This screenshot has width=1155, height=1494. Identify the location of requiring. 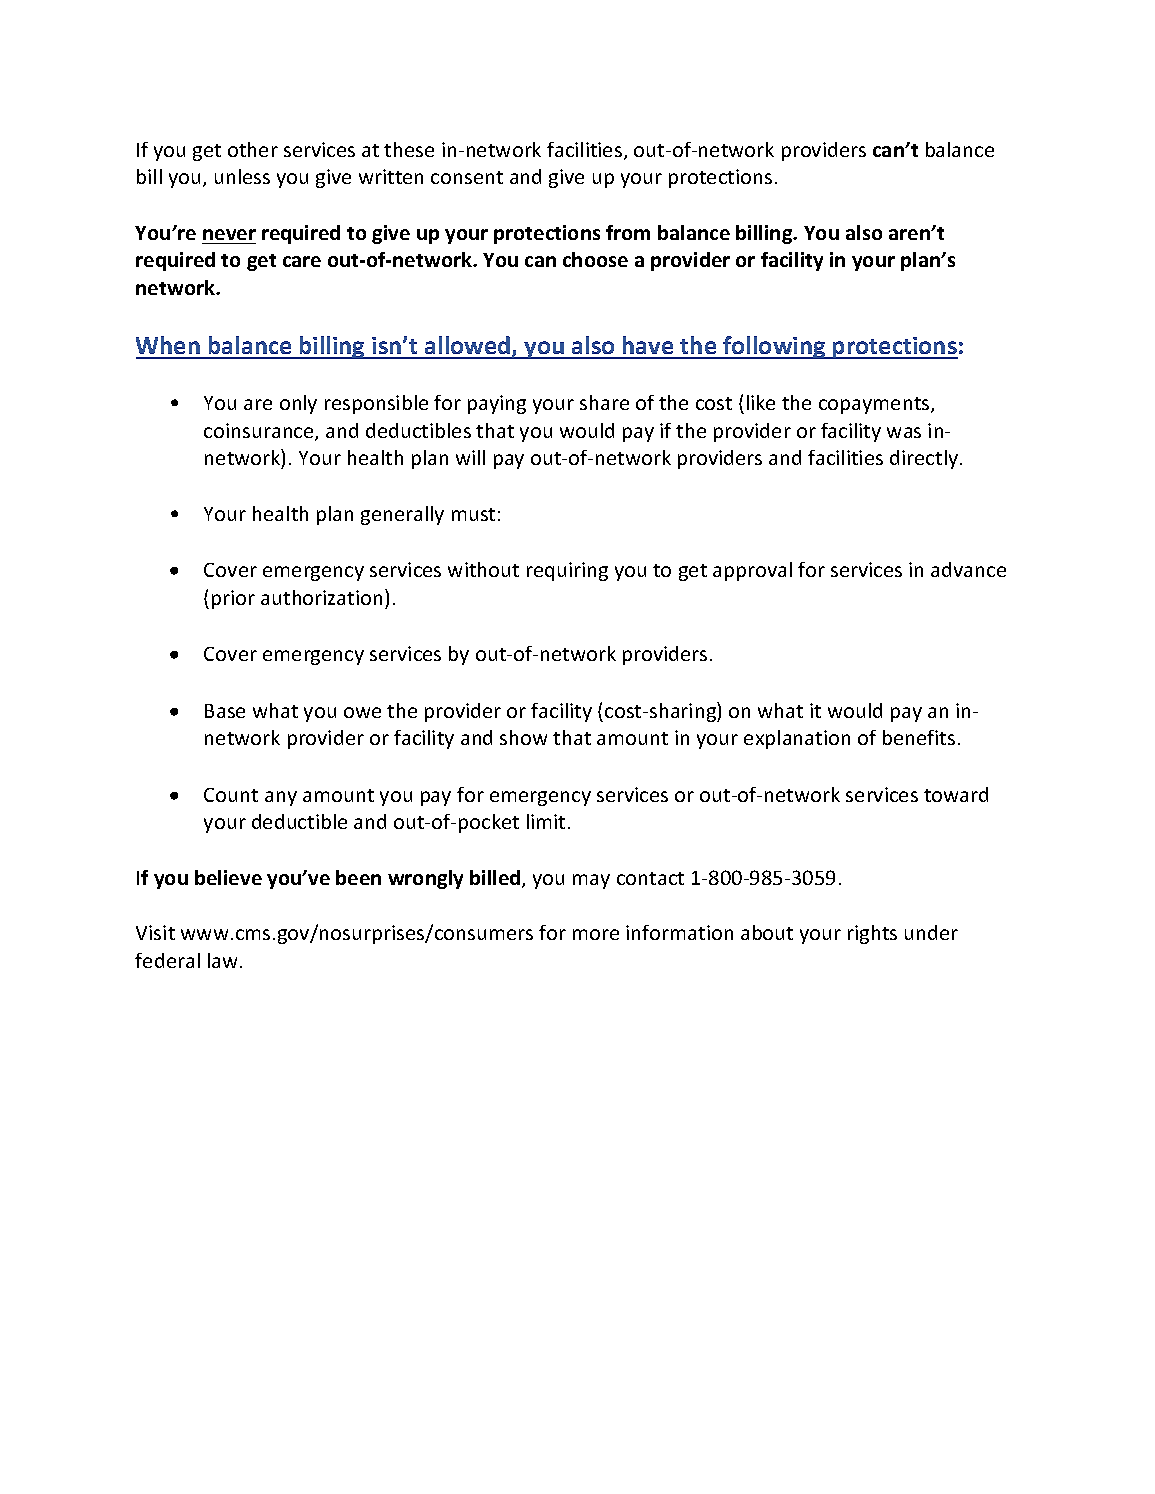
(567, 571).
